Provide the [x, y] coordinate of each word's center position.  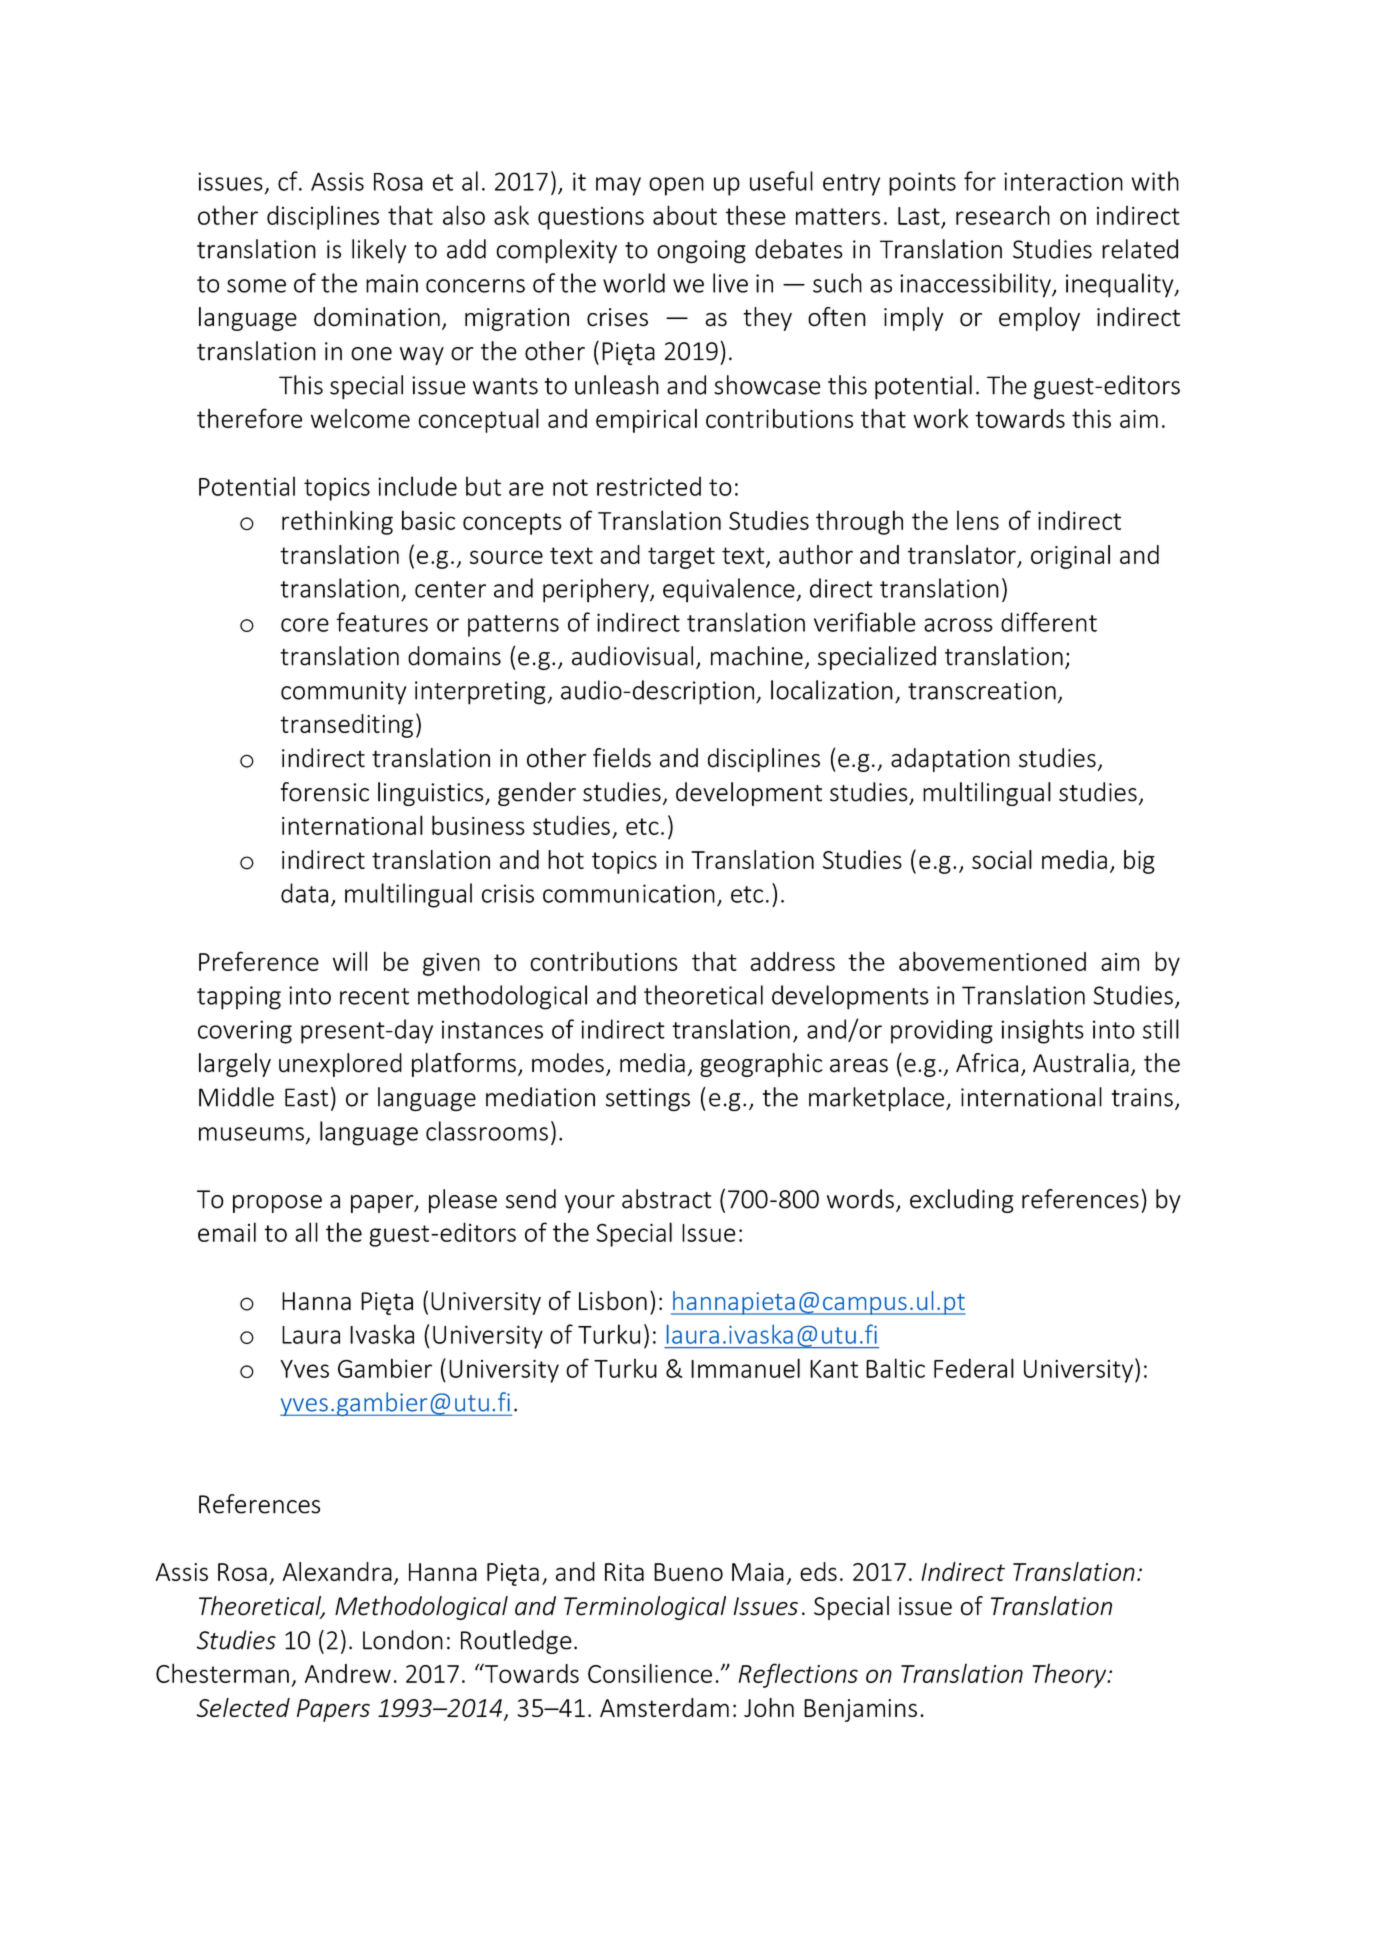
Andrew [348, 1673]
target [681, 558]
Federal [974, 1368]
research [1003, 215]
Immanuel [745, 1368]
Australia [1081, 1063]
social [1002, 859]
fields [622, 758]
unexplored [340, 1065]
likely [379, 251]
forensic [324, 792]
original [1070, 557]
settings [648, 1100]
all [306, 1232]
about [685, 215]
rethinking [337, 522]
